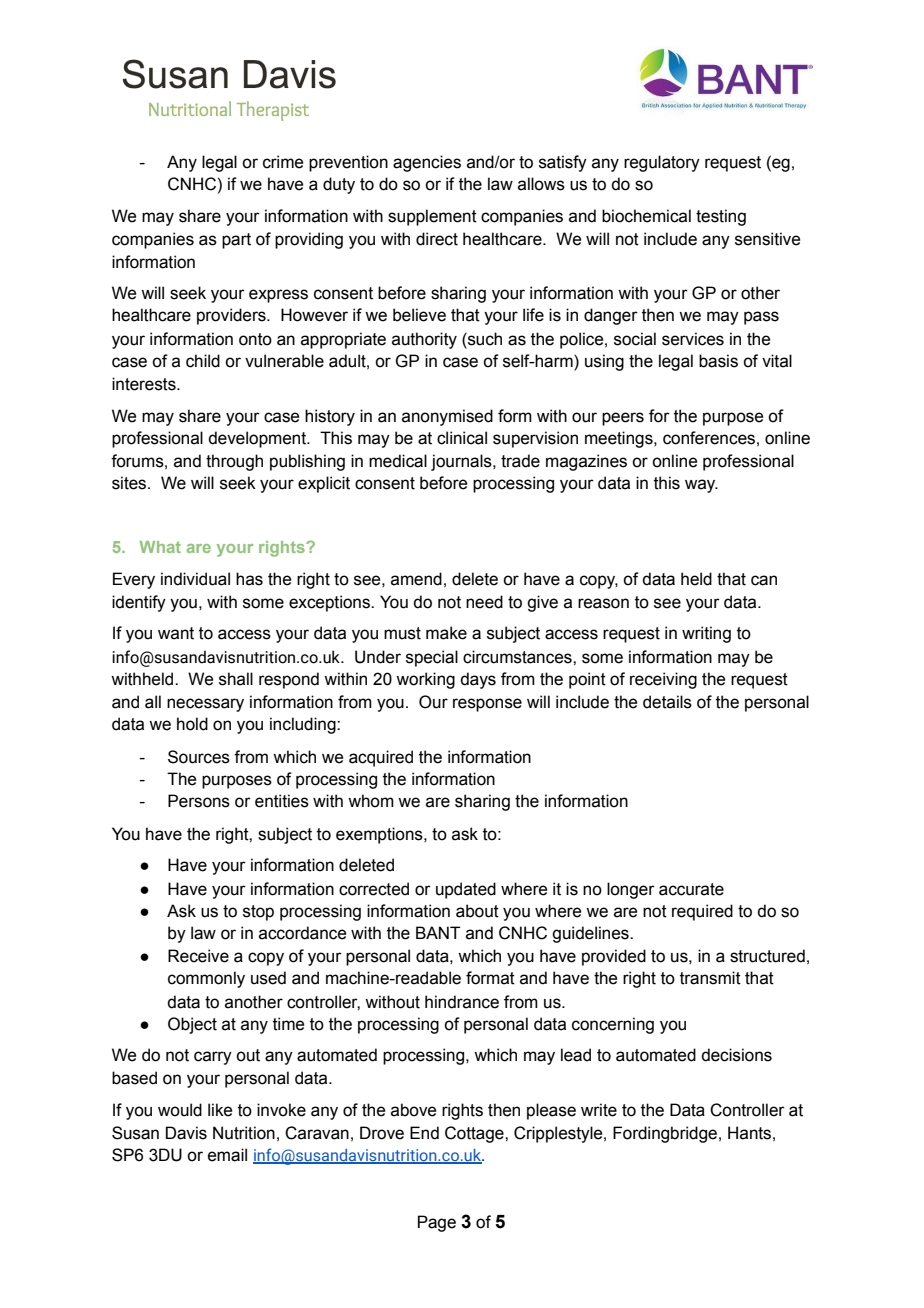 This screenshot has height=1308, width=924. Describe the element at coordinates (227, 1155) in the screenshot. I see `email` at that location.
